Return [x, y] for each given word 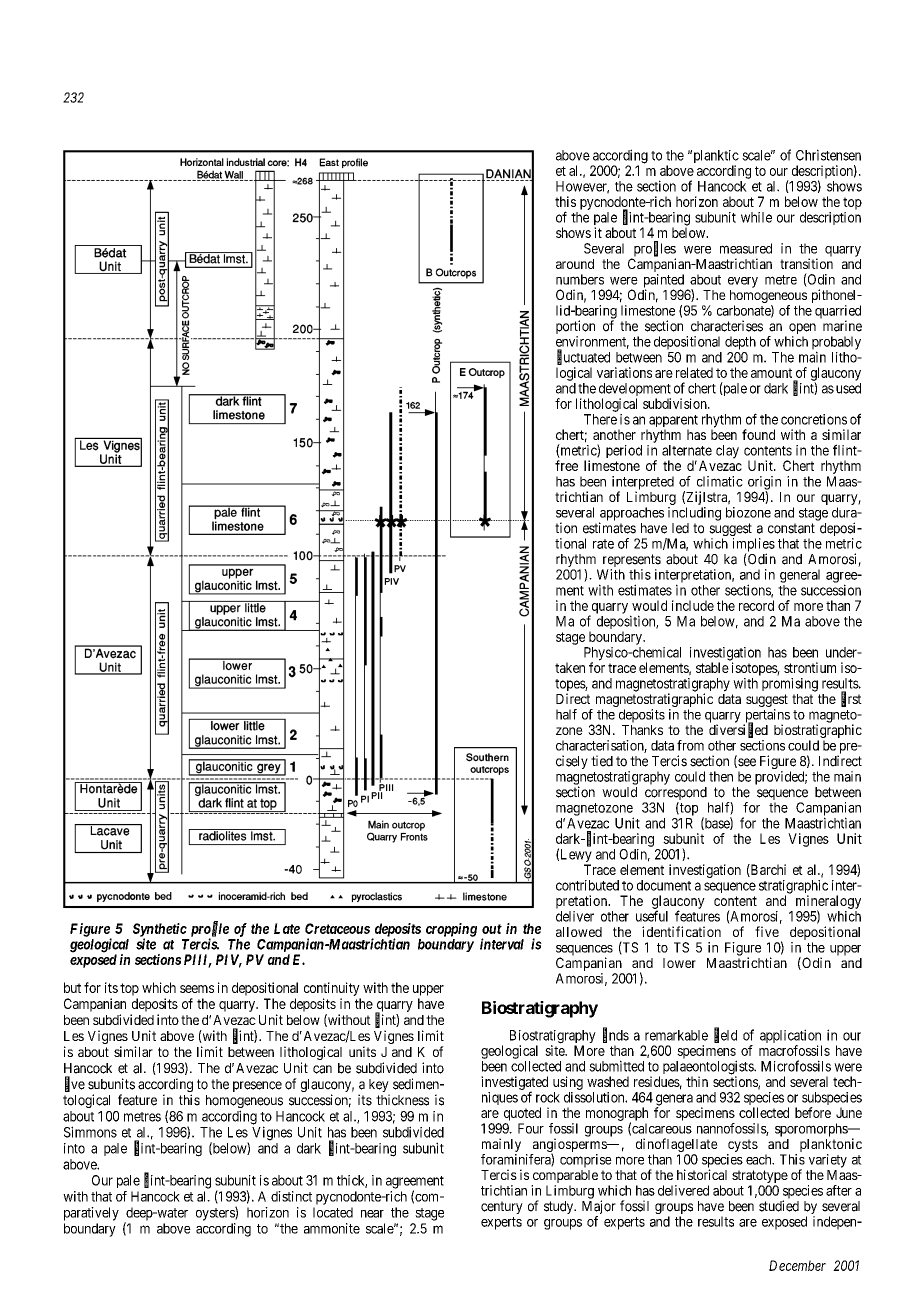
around [575, 264]
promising [790, 685]
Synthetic [160, 931]
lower [679, 963]
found [758, 434]
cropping [451, 930]
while [756, 217]
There [600, 419]
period [624, 451]
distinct [291, 1196]
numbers [580, 279]
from [690, 745]
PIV [229, 960]
